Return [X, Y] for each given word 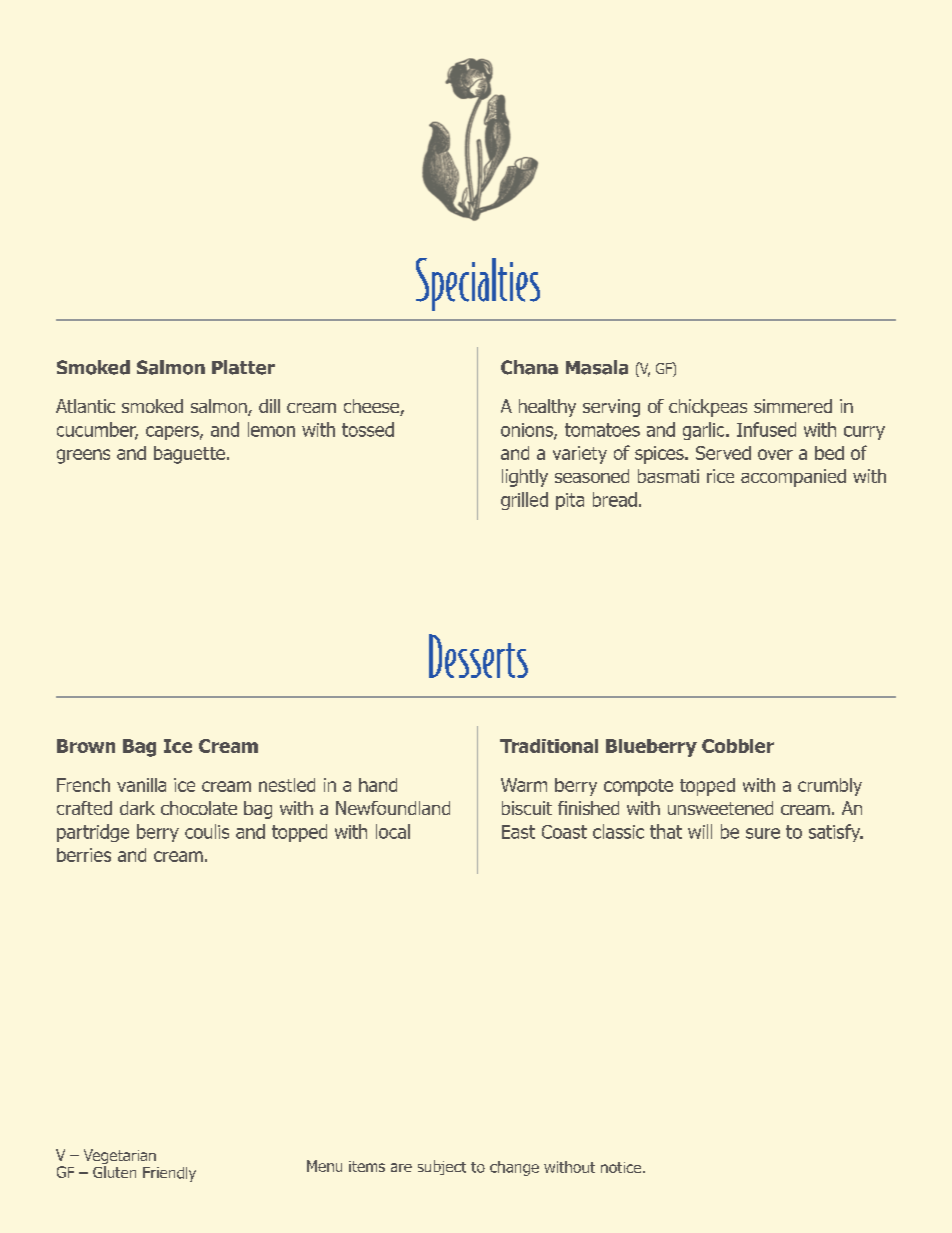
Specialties [478, 284]
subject [442, 1167]
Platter [243, 367]
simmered [793, 406]
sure [763, 833]
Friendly [169, 1174]
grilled [524, 501]
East [518, 832]
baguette [189, 455]
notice [622, 1167]
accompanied [793, 478]
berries [84, 855]
